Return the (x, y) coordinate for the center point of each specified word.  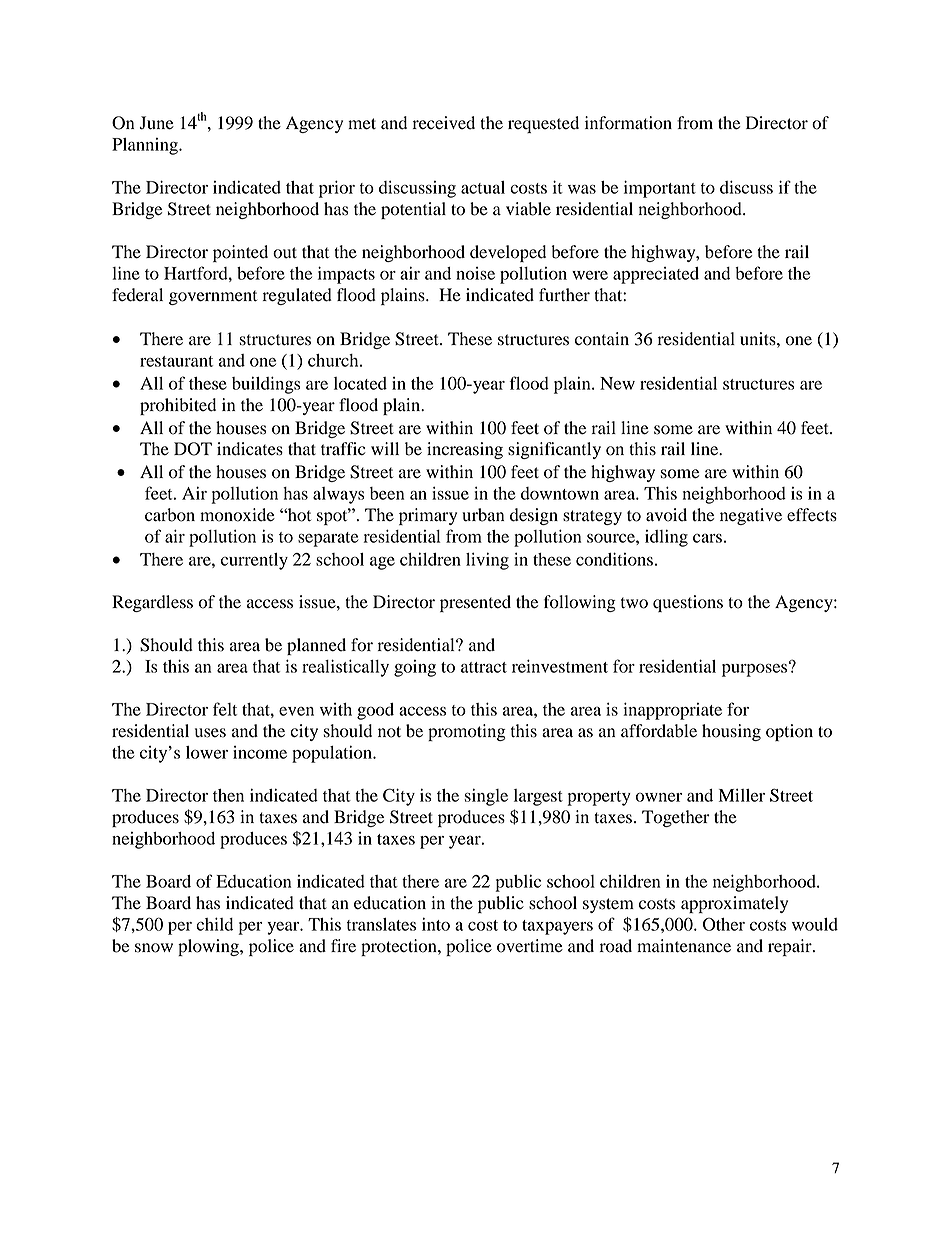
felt (225, 709)
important (660, 189)
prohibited (178, 406)
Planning (146, 146)
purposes (756, 669)
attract (484, 667)
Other (724, 924)
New (617, 383)
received (444, 123)
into (436, 924)
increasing (465, 450)
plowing (209, 947)
